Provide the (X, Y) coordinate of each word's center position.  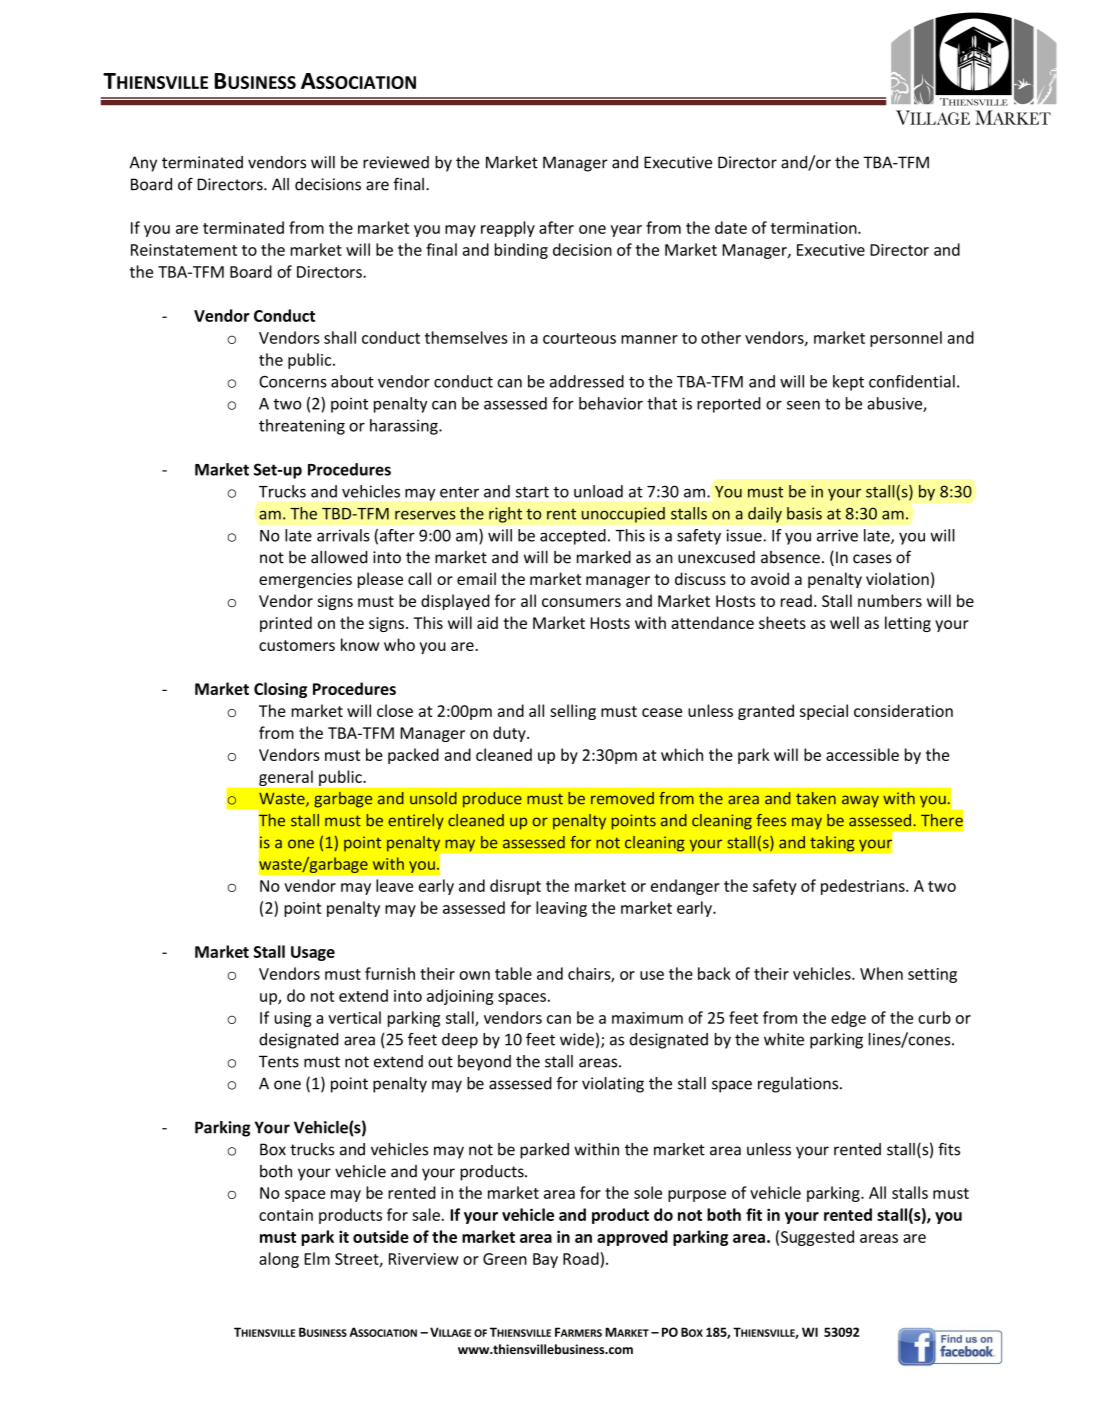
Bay (545, 1260)
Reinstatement (184, 250)
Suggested (817, 1238)
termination (815, 228)
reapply (508, 229)
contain (286, 1215)
